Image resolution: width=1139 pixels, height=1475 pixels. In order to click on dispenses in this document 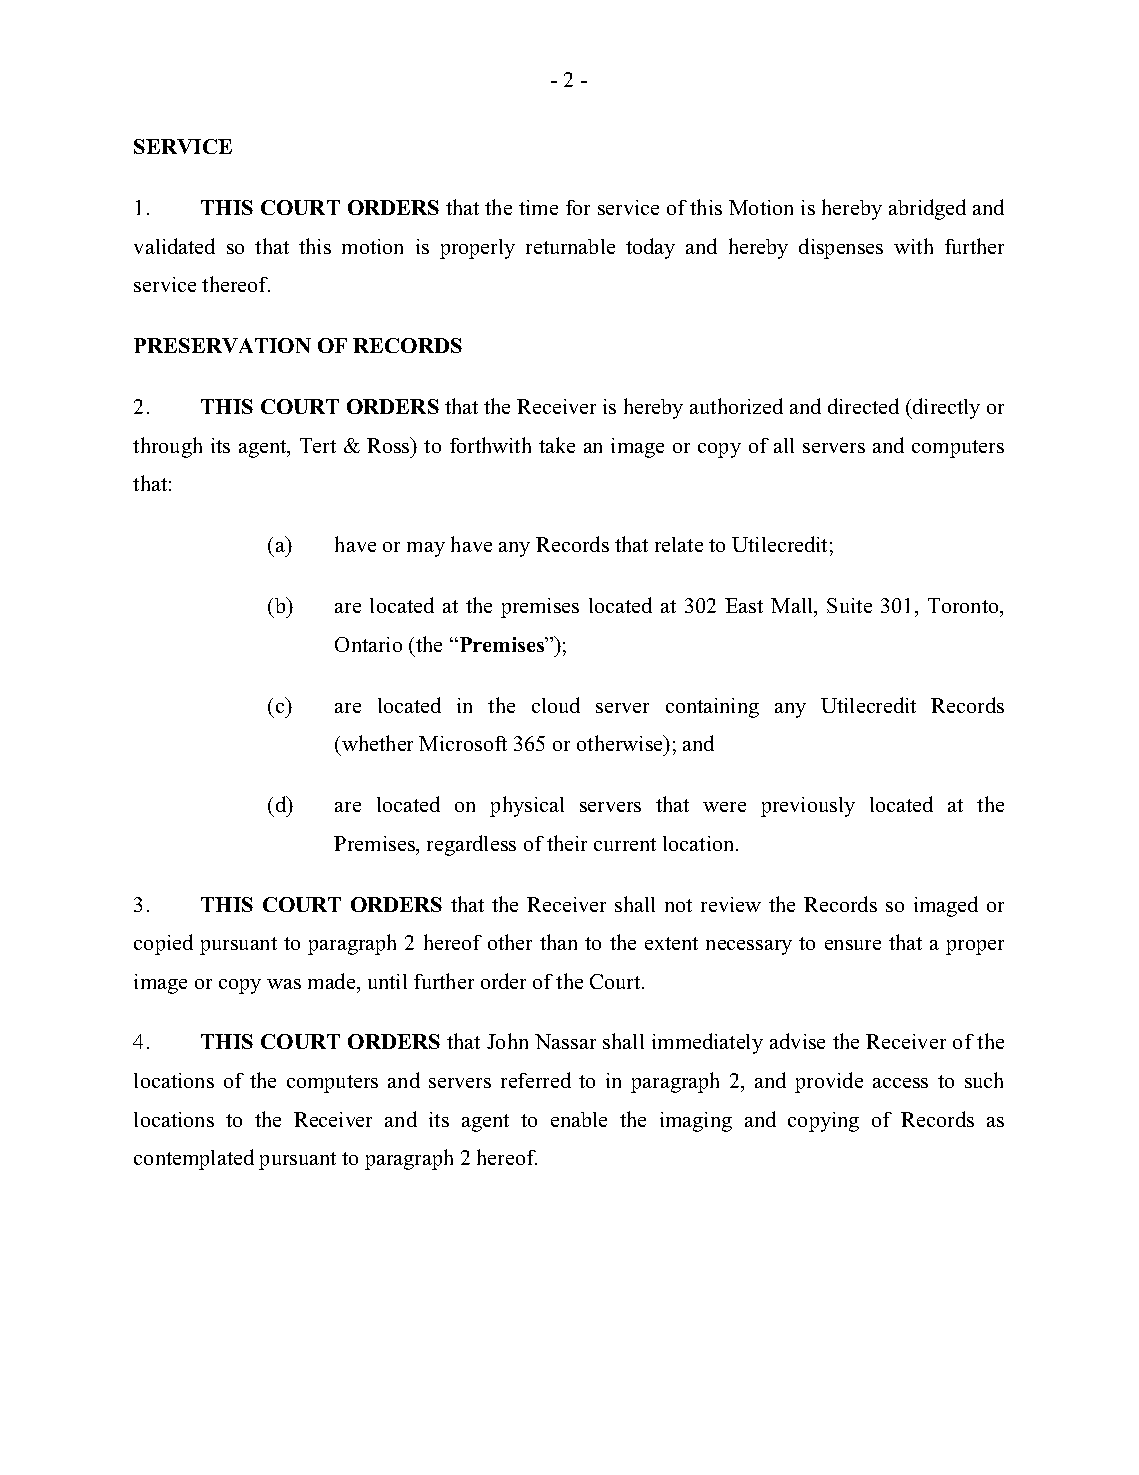, I will do `click(841, 248)`.
